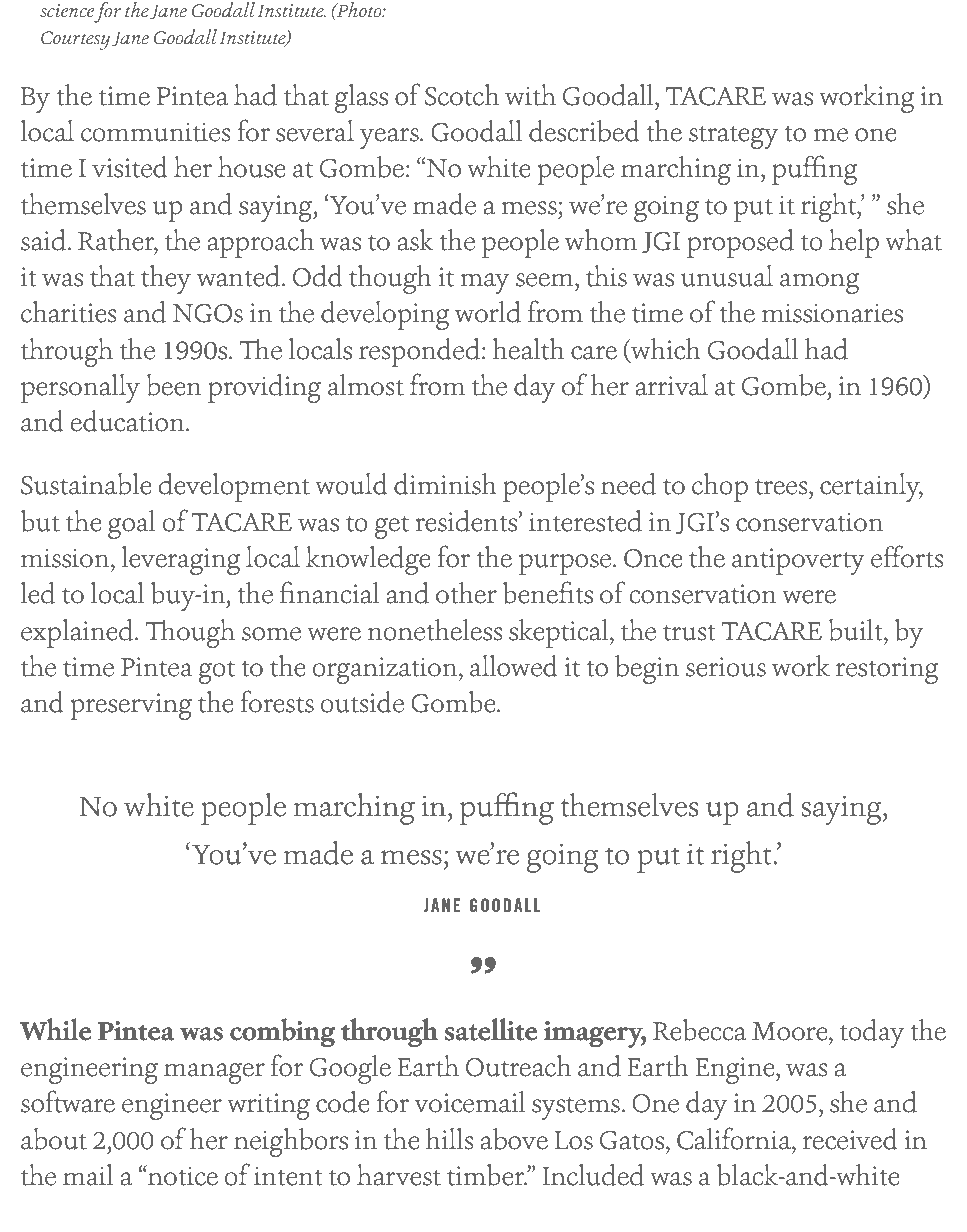 This screenshot has height=1232, width=967. Describe the element at coordinates (857, 630) in the screenshot. I see `built` at that location.
